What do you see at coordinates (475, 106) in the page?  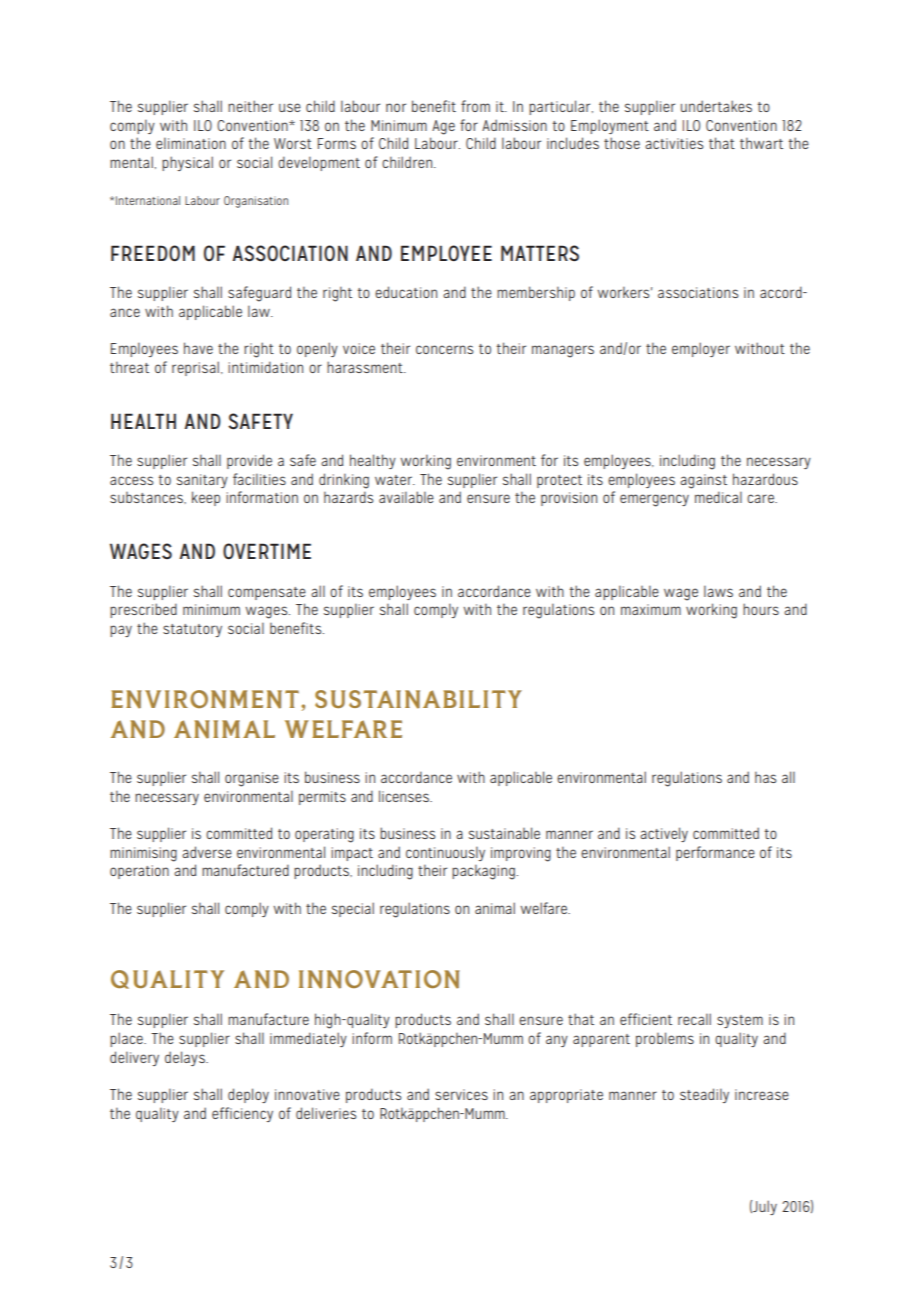 I see `from` at bounding box center [475, 106].
